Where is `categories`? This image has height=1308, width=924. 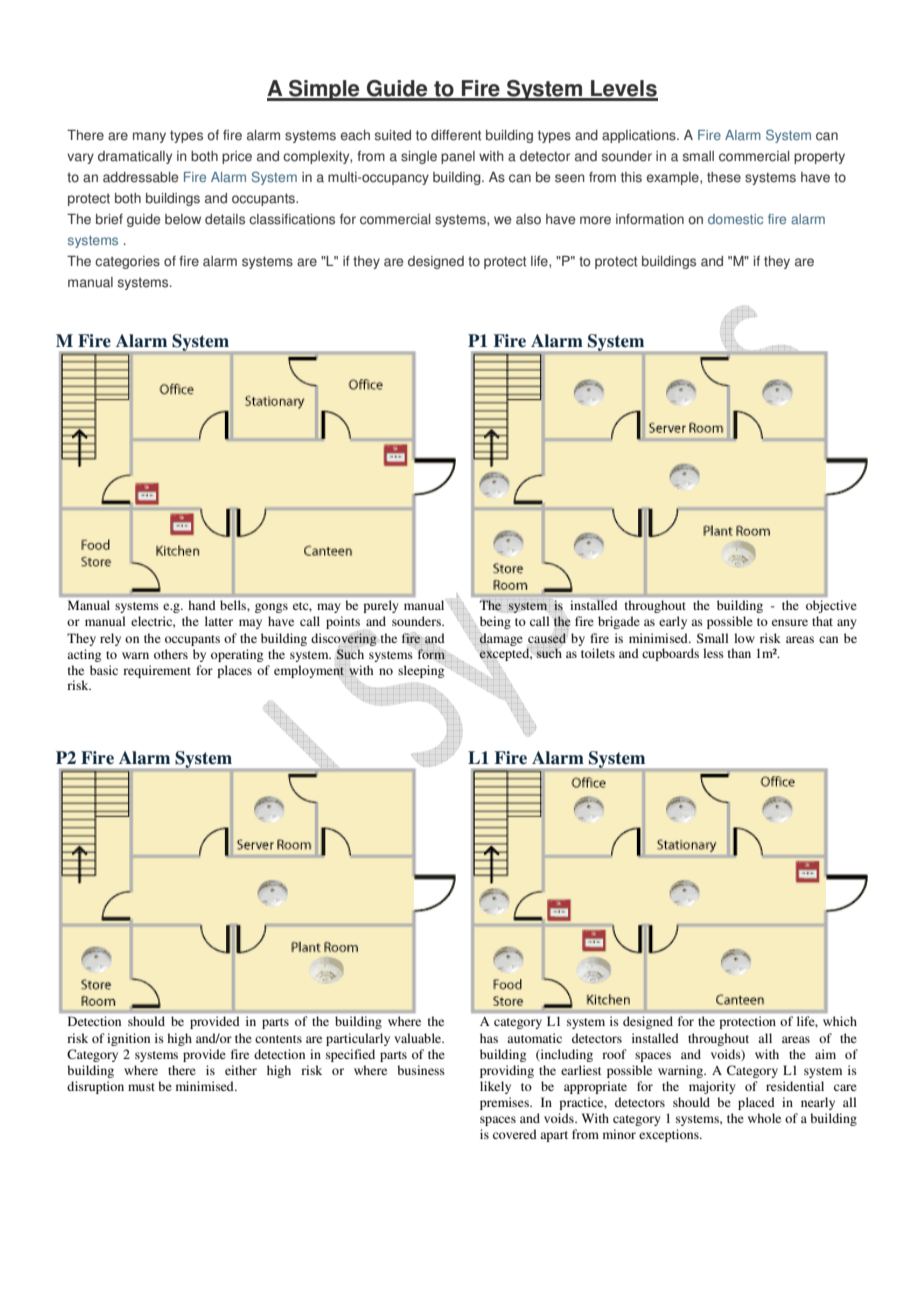 categories is located at coordinates (127, 262).
